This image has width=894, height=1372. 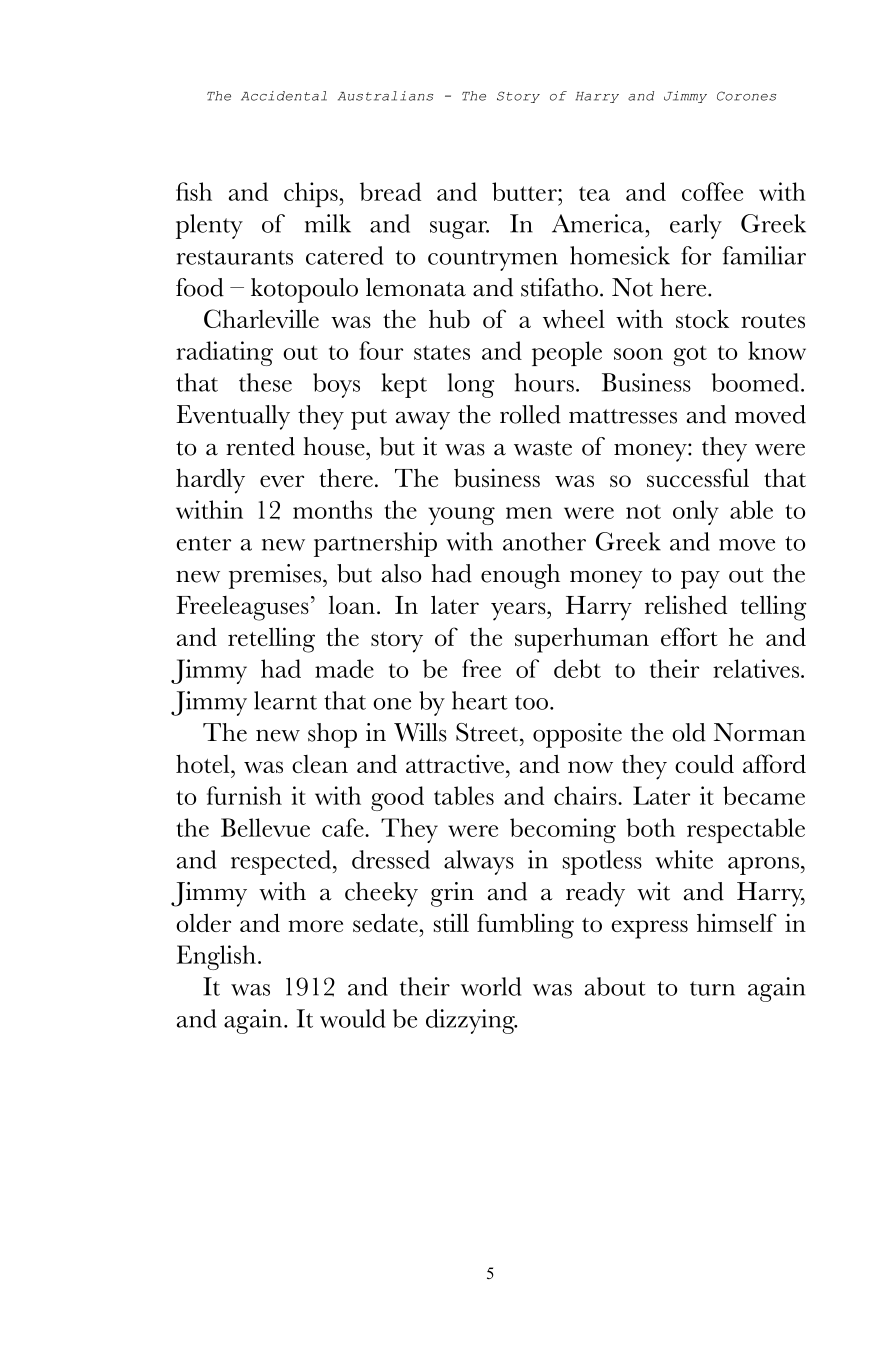 What do you see at coordinates (276, 576) in the image?
I see `premises` at bounding box center [276, 576].
